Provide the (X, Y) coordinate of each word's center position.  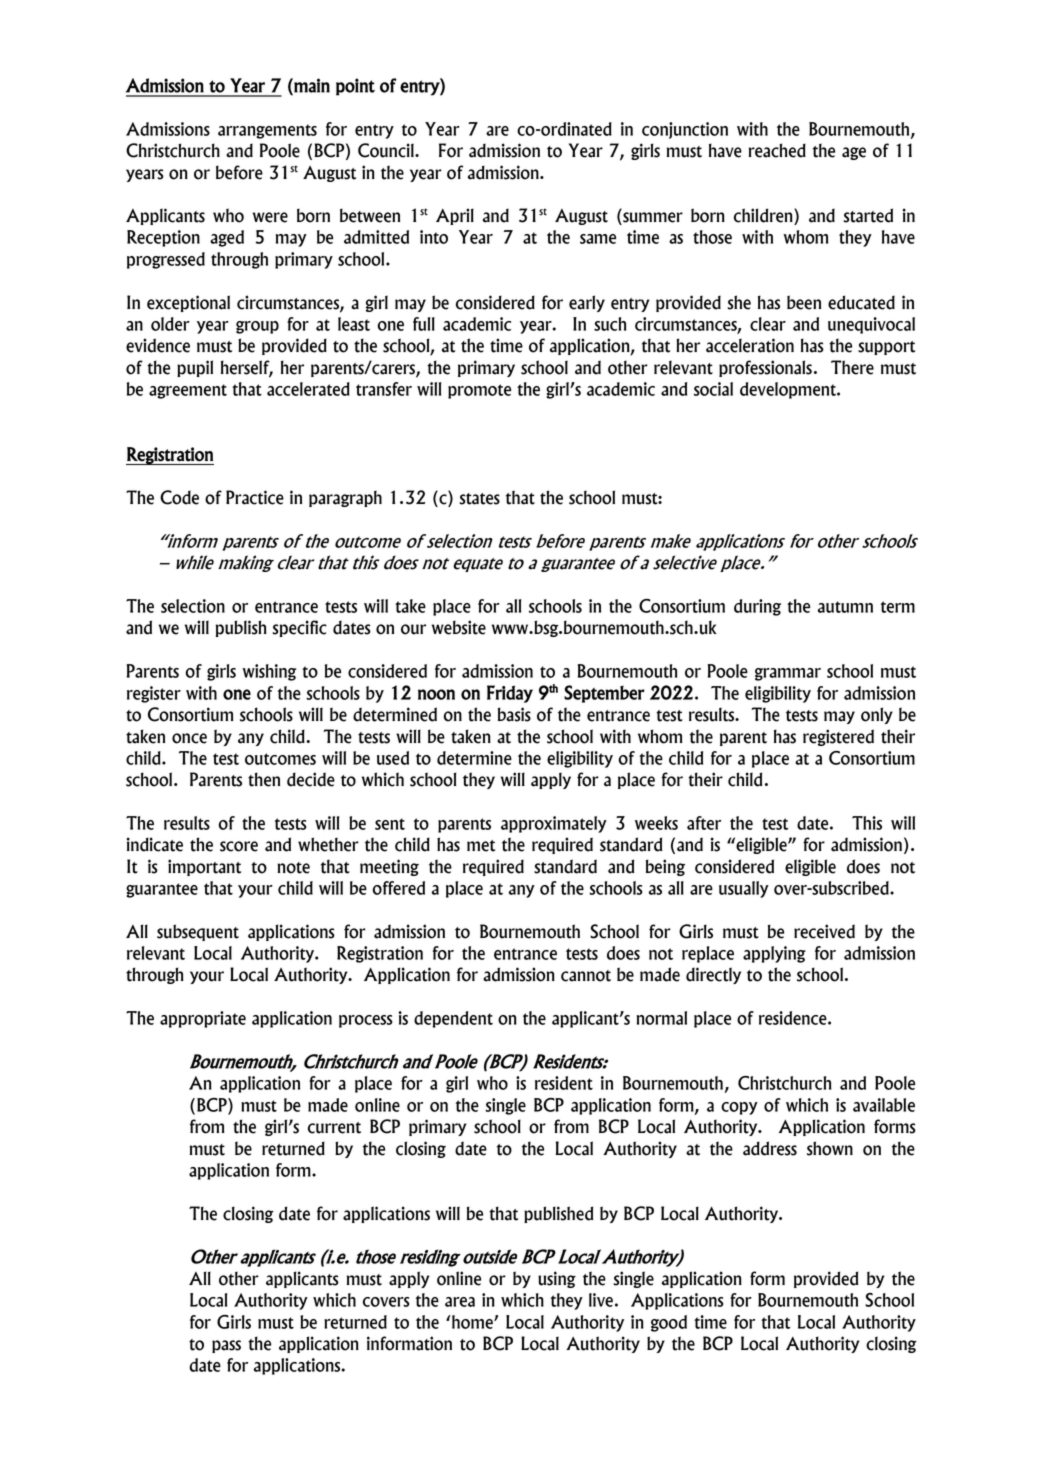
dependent (453, 1019)
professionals (765, 368)
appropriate (203, 1019)
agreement (188, 391)
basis (514, 714)
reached (777, 150)
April (455, 216)
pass (226, 1346)
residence (794, 1018)
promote (479, 391)
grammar (788, 674)
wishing (269, 672)
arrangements (267, 131)
